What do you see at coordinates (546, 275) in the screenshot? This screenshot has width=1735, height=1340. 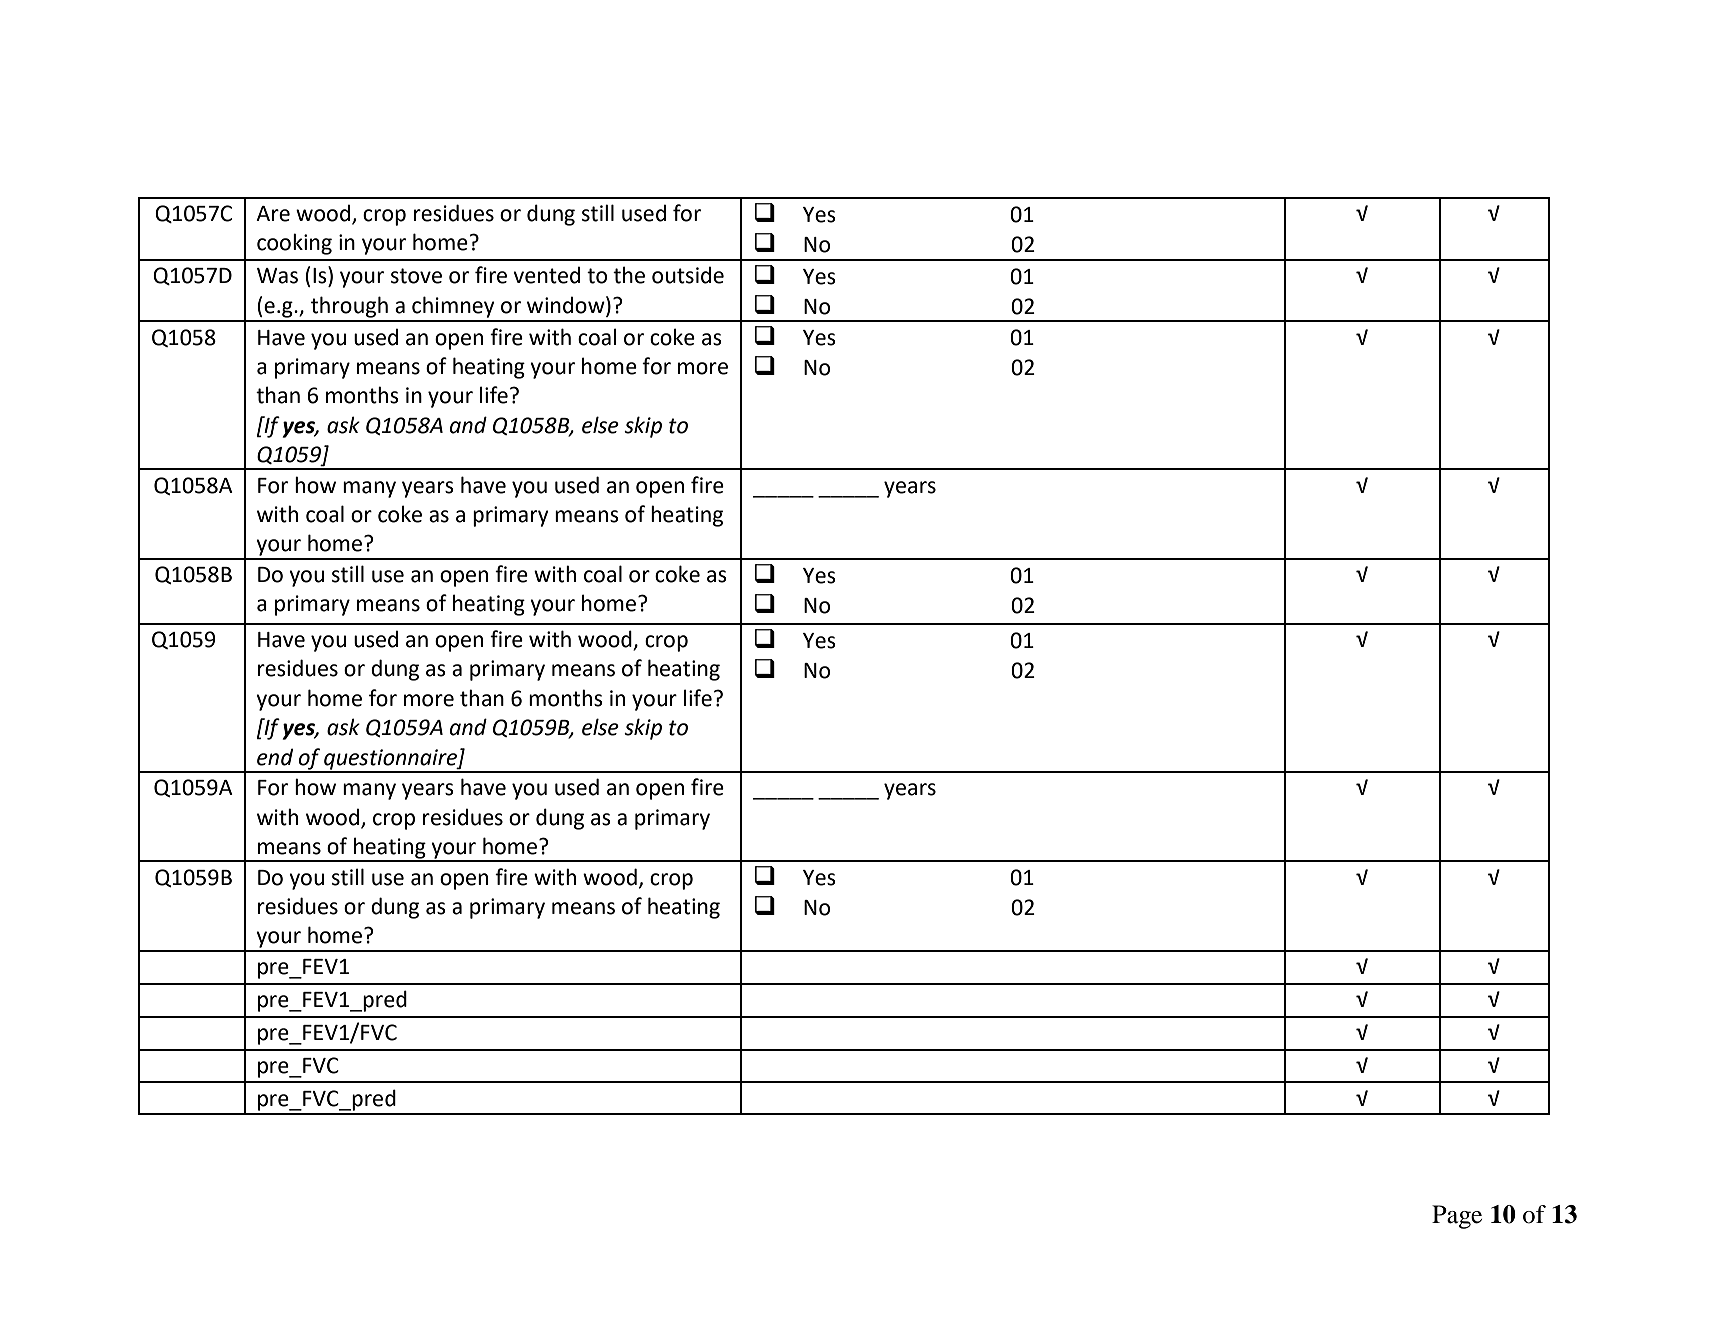 I see `vented` at bounding box center [546, 275].
